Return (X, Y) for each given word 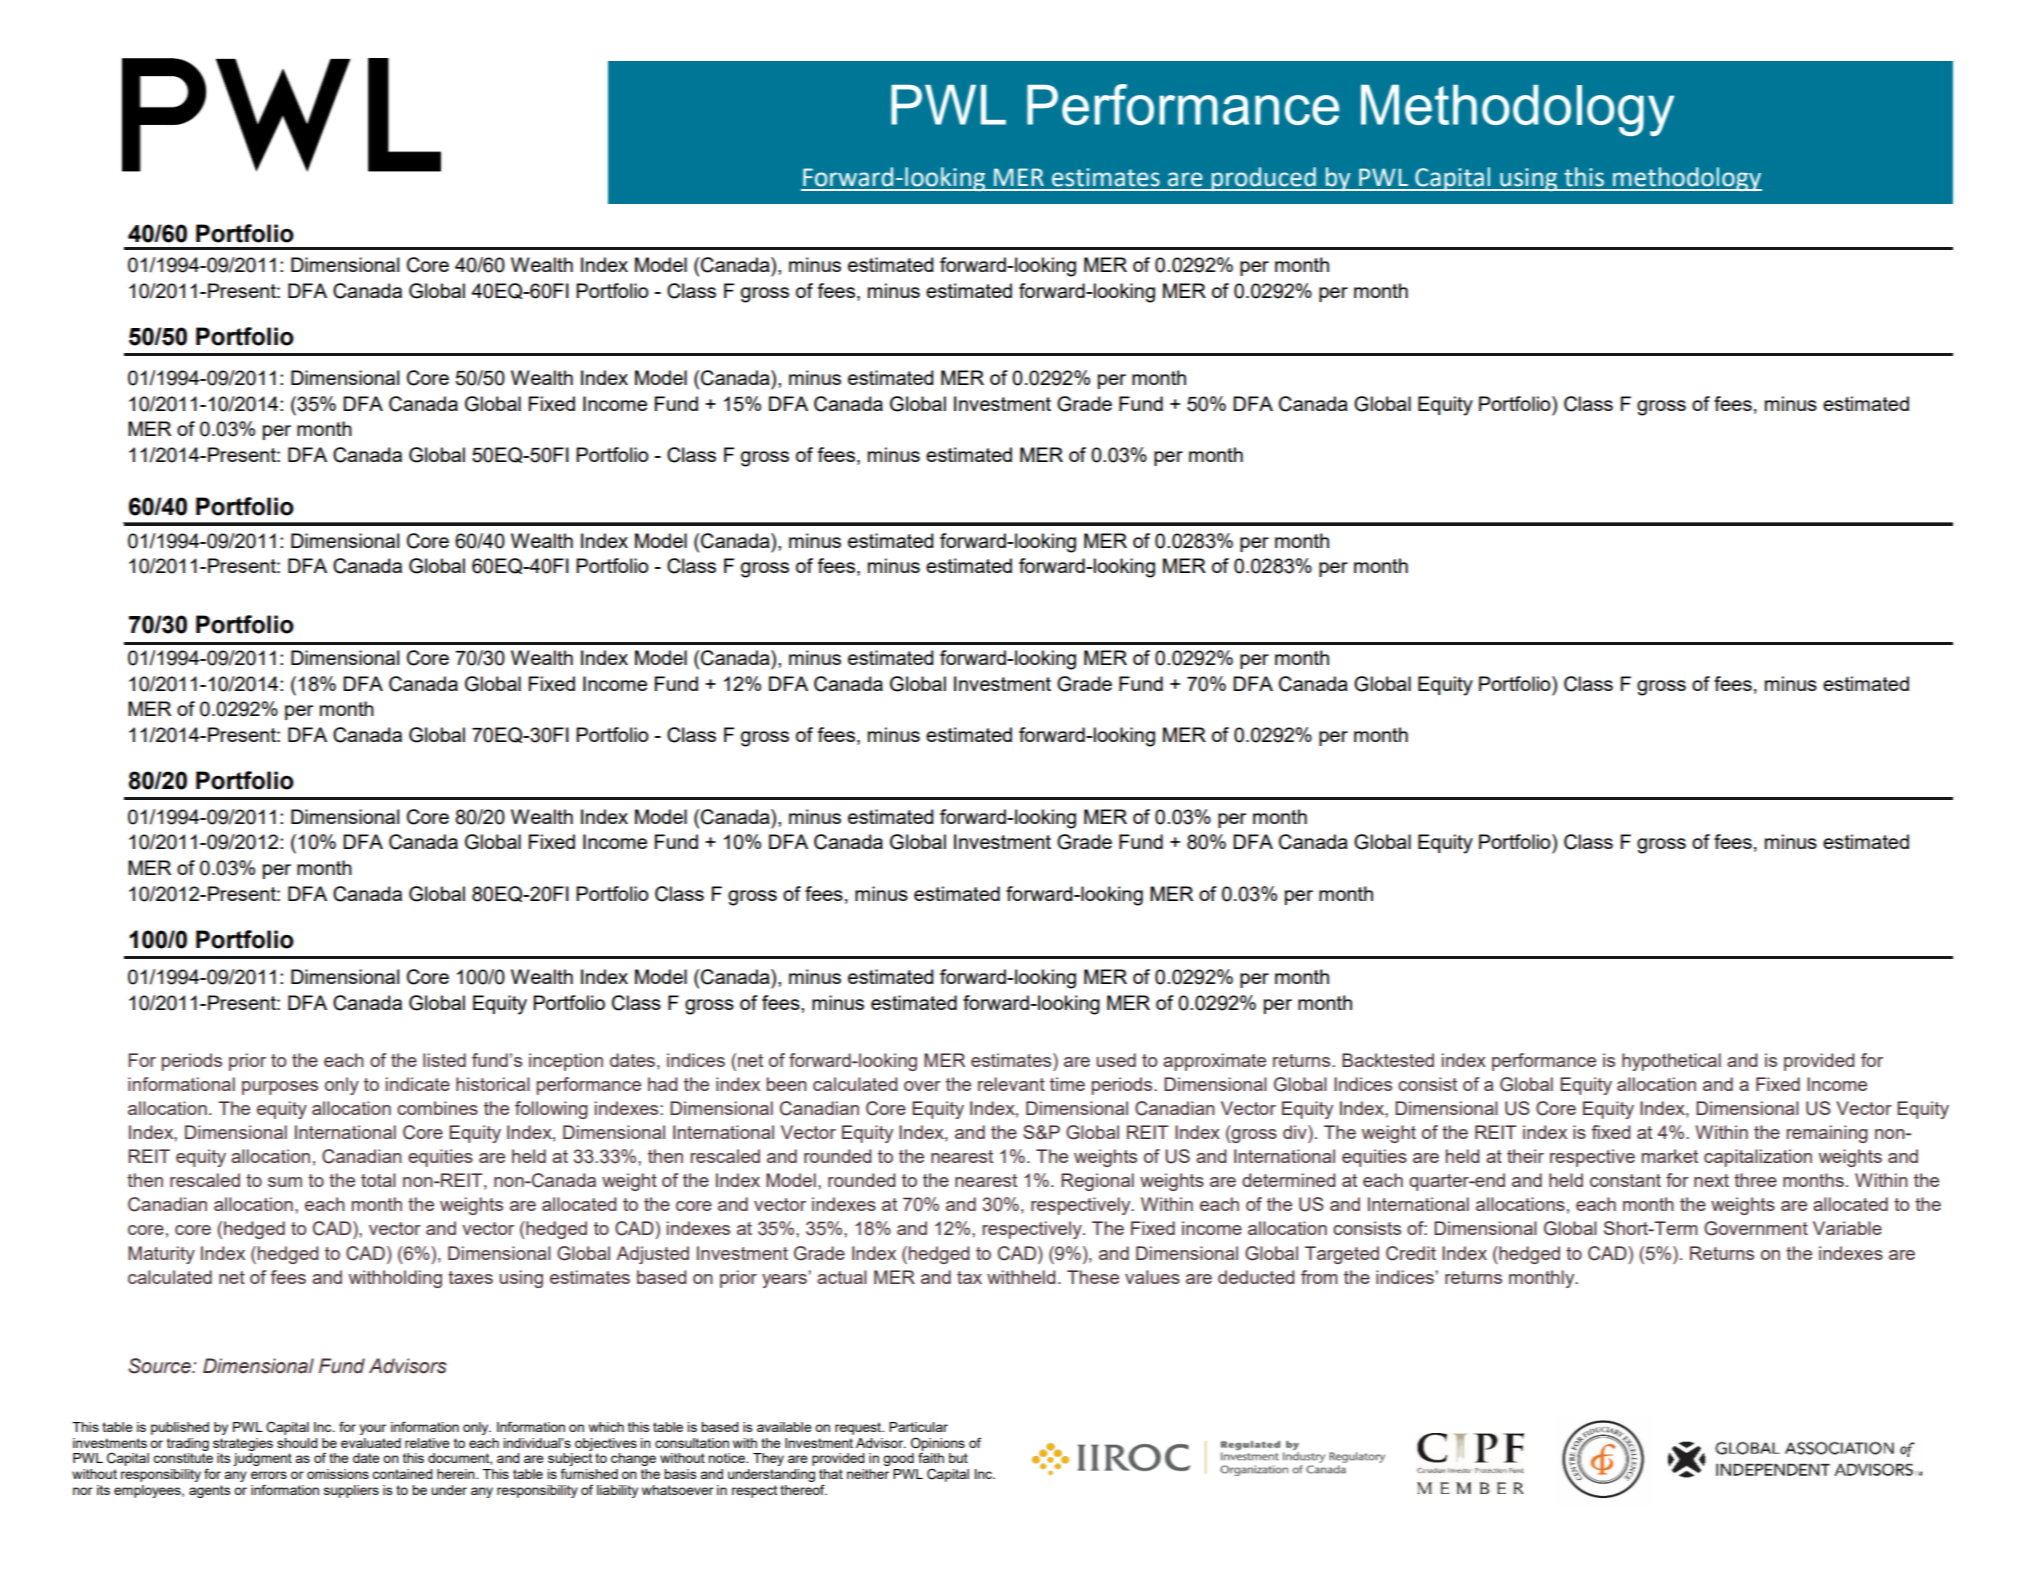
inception (566, 1062)
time (1067, 1084)
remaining (1827, 1134)
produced (1263, 179)
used (1116, 1060)
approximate (1214, 1062)
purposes (280, 1088)
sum (285, 1182)
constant (1625, 1180)
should (297, 1443)
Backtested (1388, 1060)
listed (444, 1060)
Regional (1097, 1182)
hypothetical (1671, 1062)
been (787, 1084)
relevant (1011, 1084)
